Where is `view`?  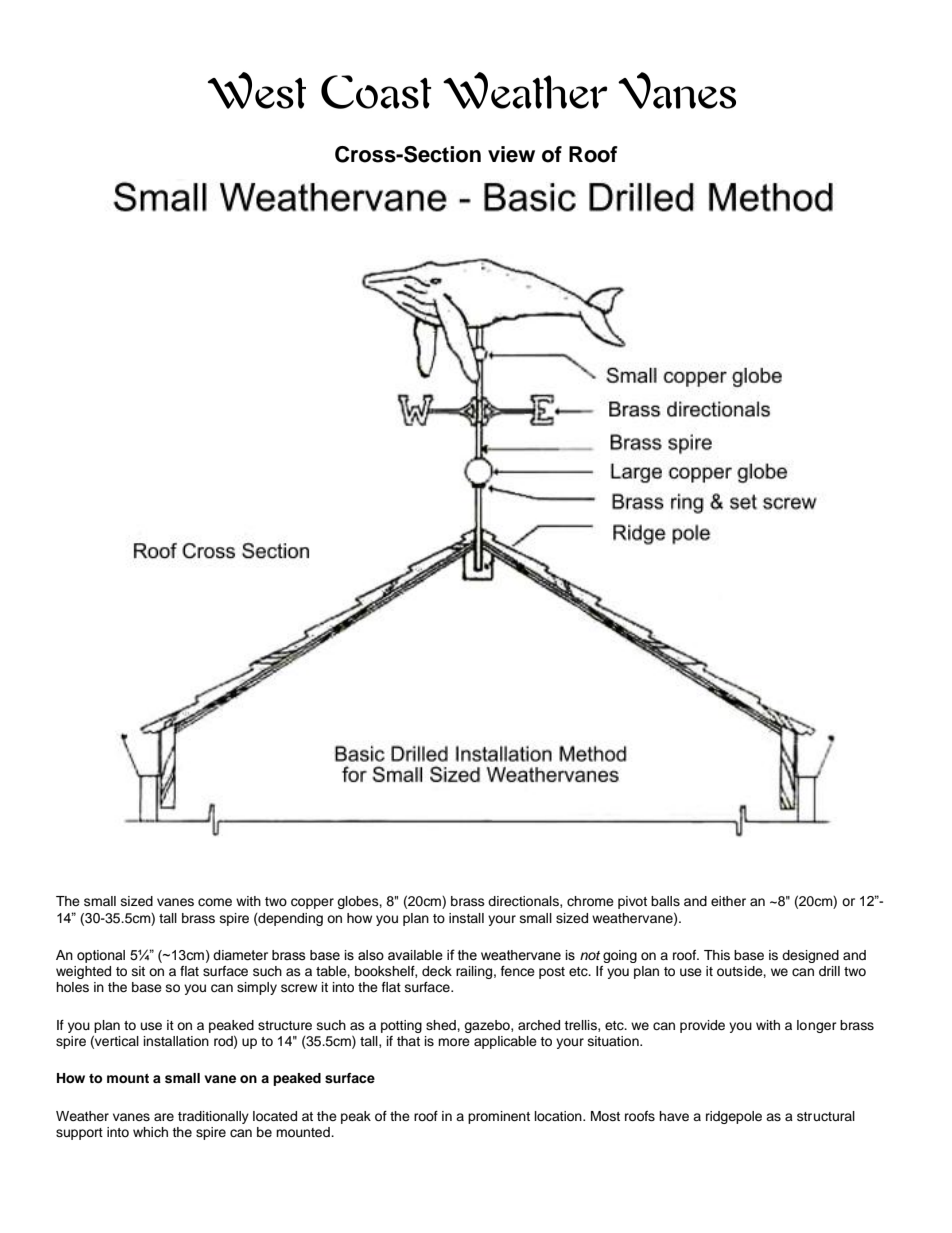 view is located at coordinates (511, 154).
